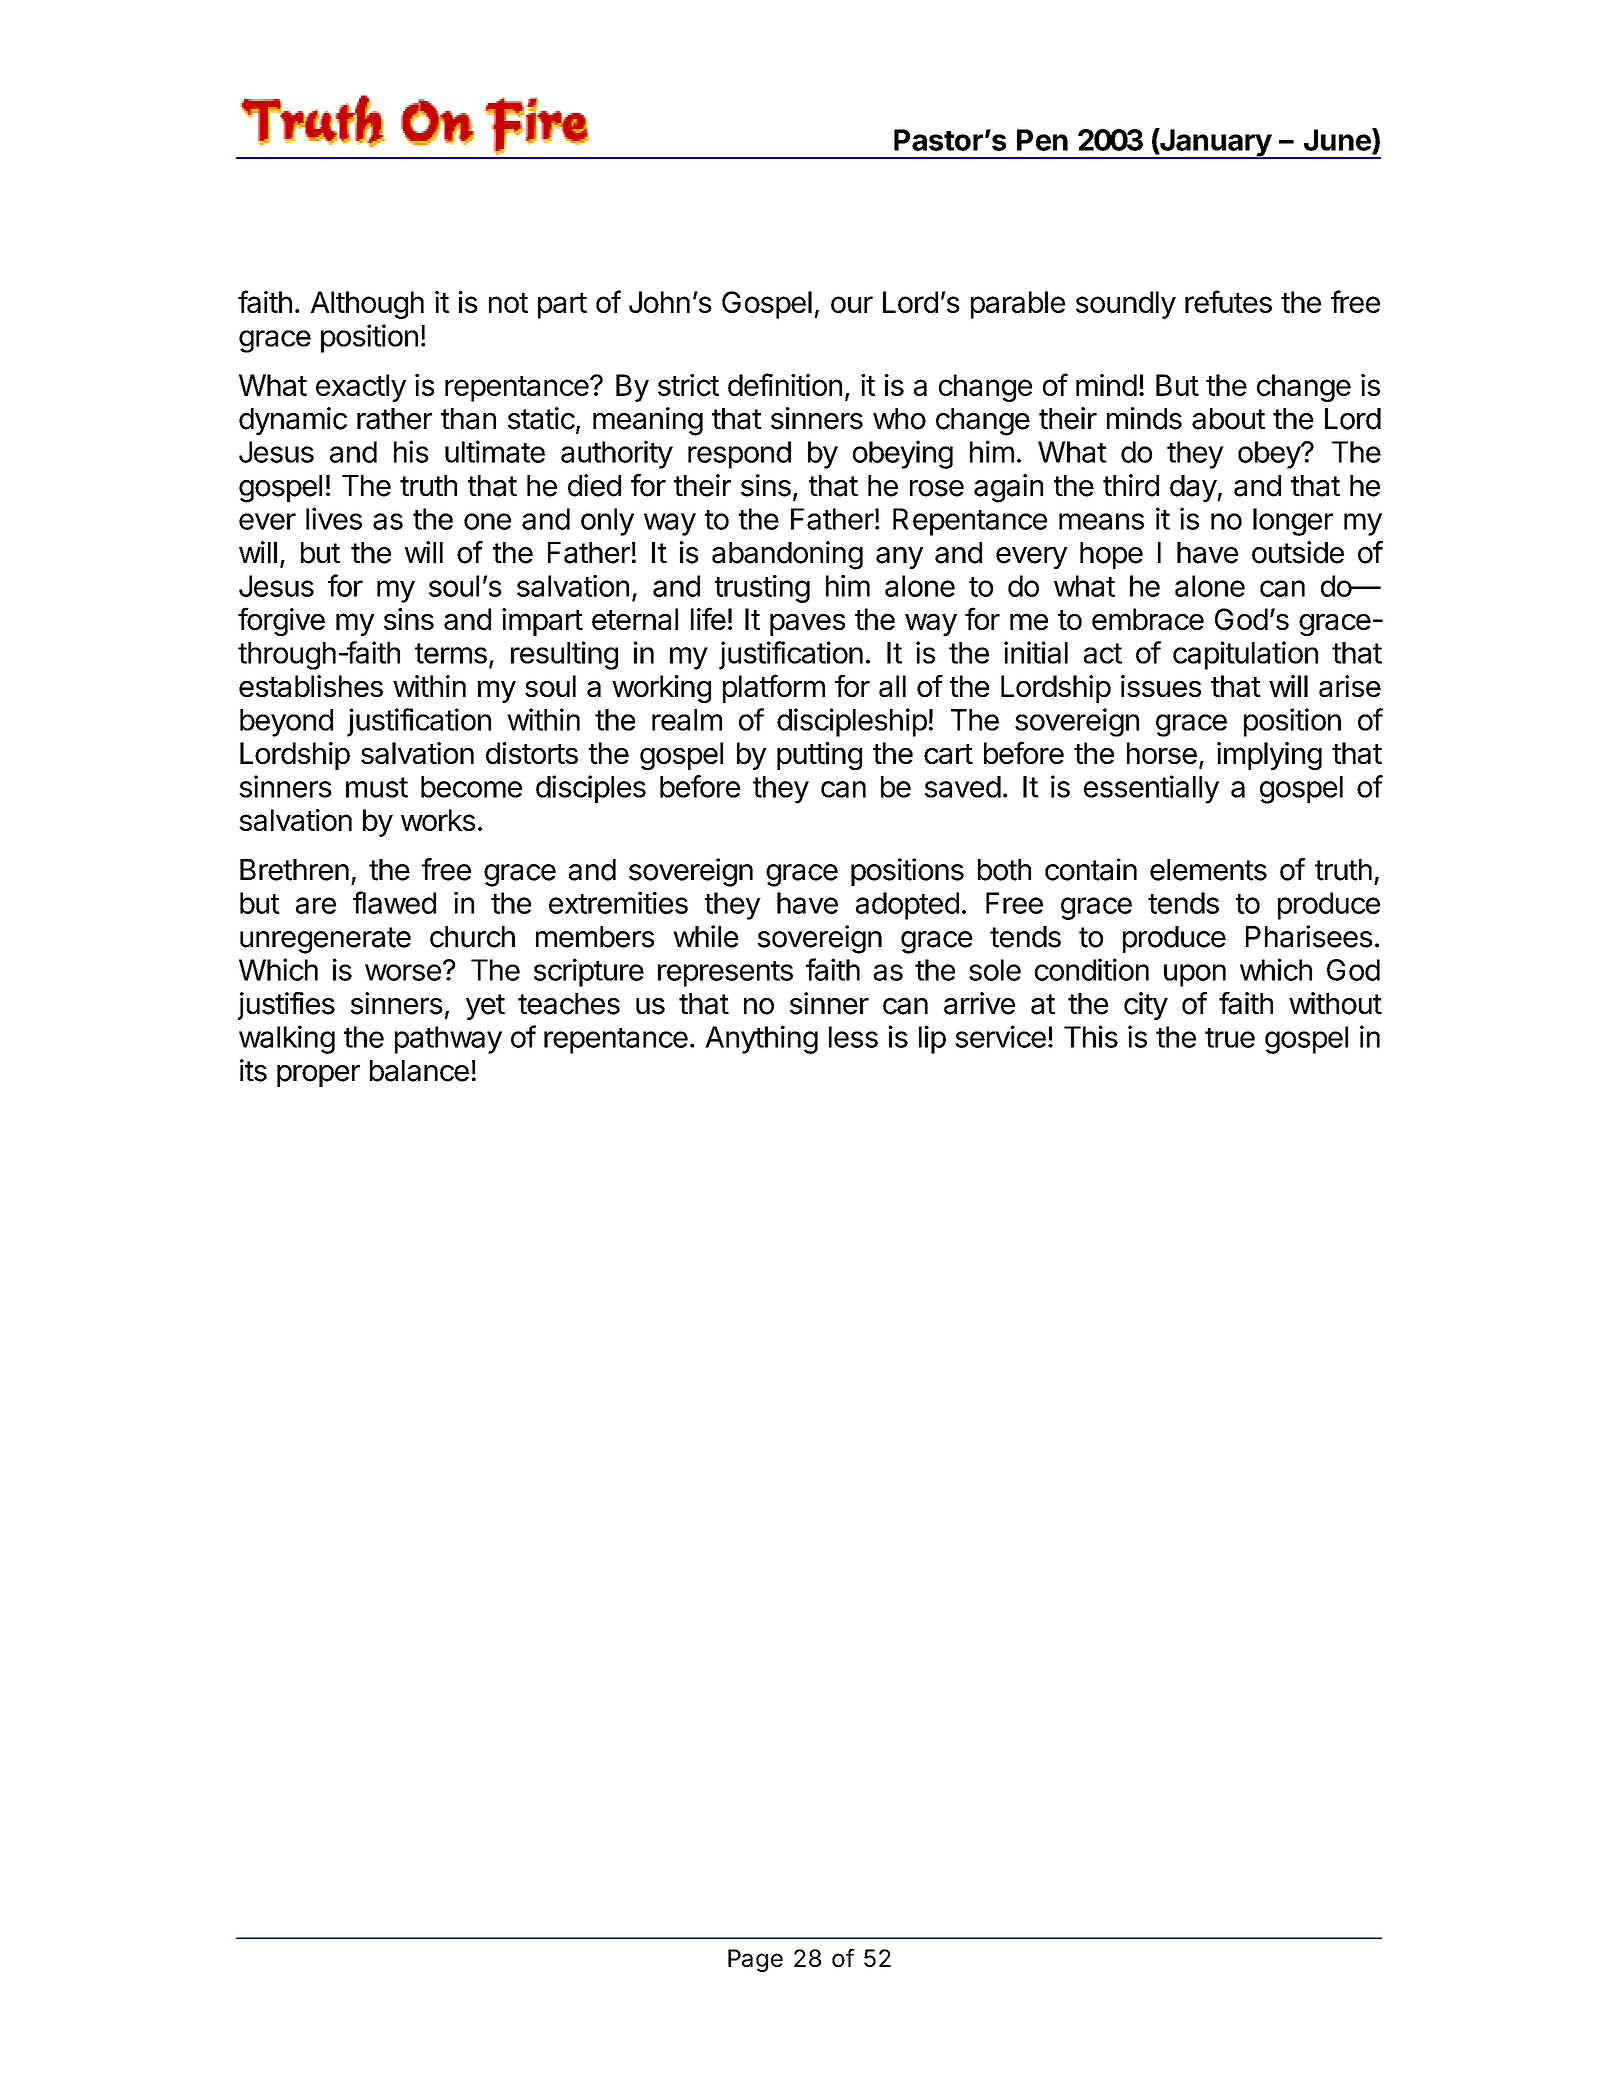 The image size is (1619, 2096). I want to click on Anything, so click(761, 1039).
